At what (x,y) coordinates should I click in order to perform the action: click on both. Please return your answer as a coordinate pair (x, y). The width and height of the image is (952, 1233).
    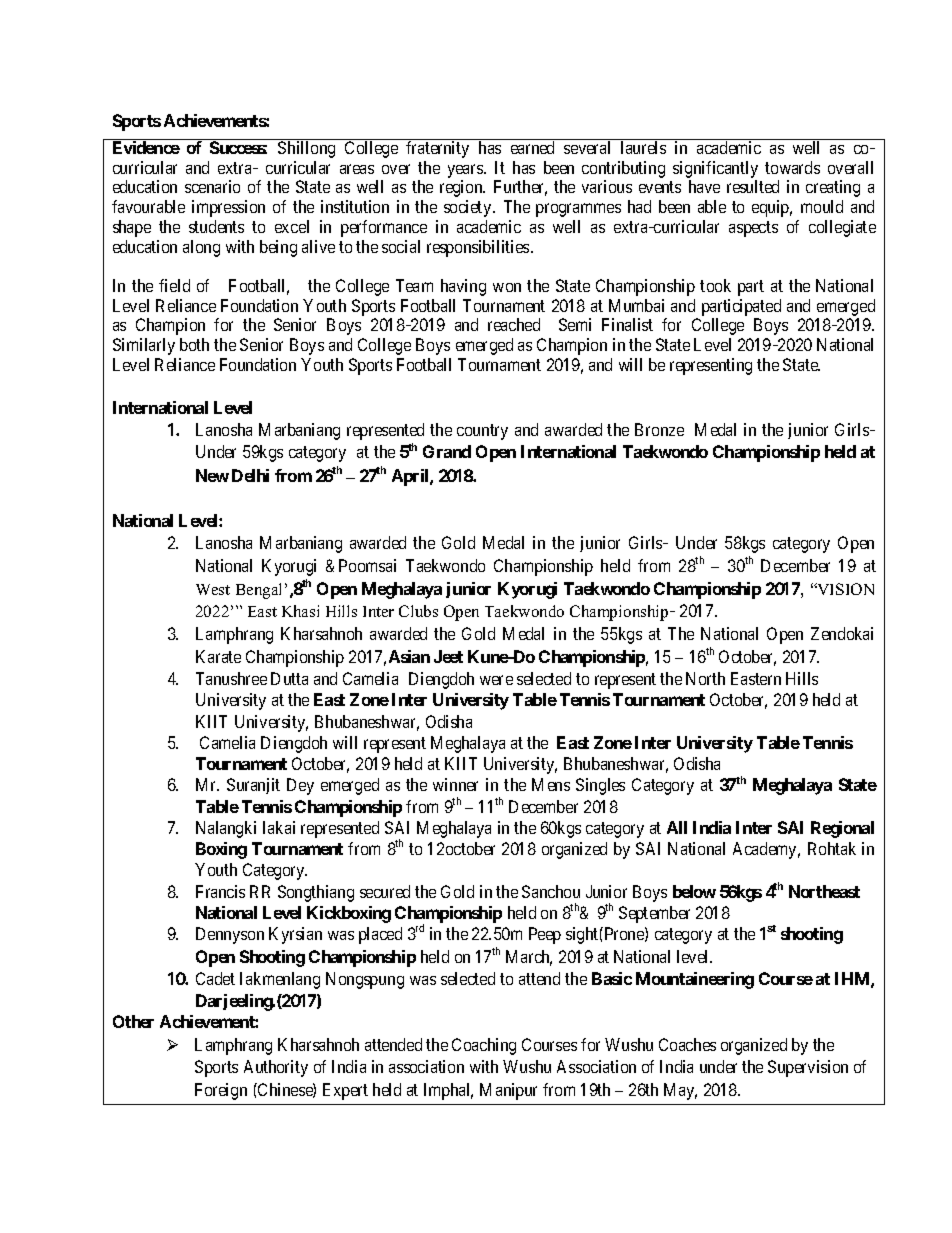
    Looking at the image, I should click on (194, 344).
